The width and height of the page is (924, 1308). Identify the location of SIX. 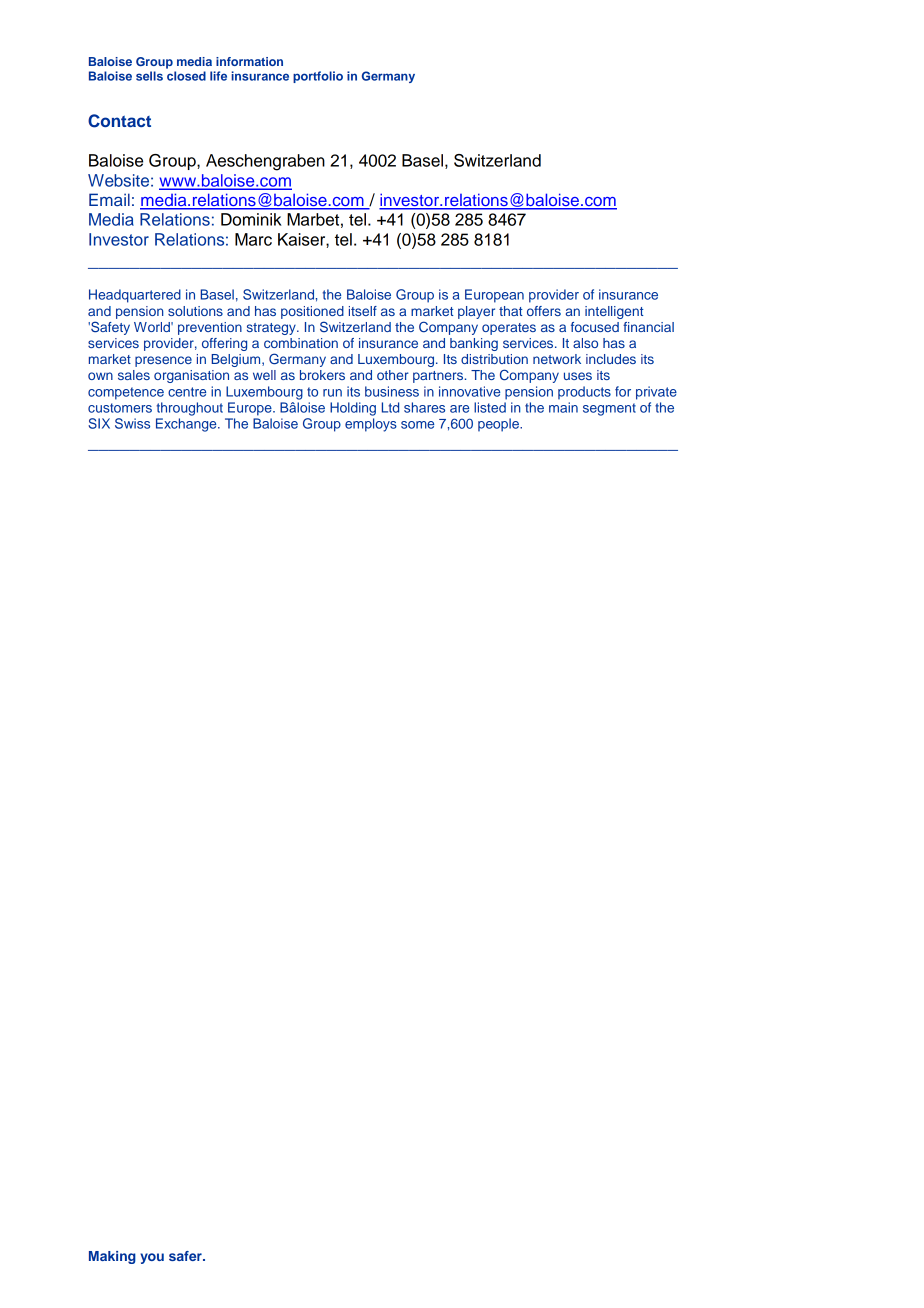
(99, 423).
